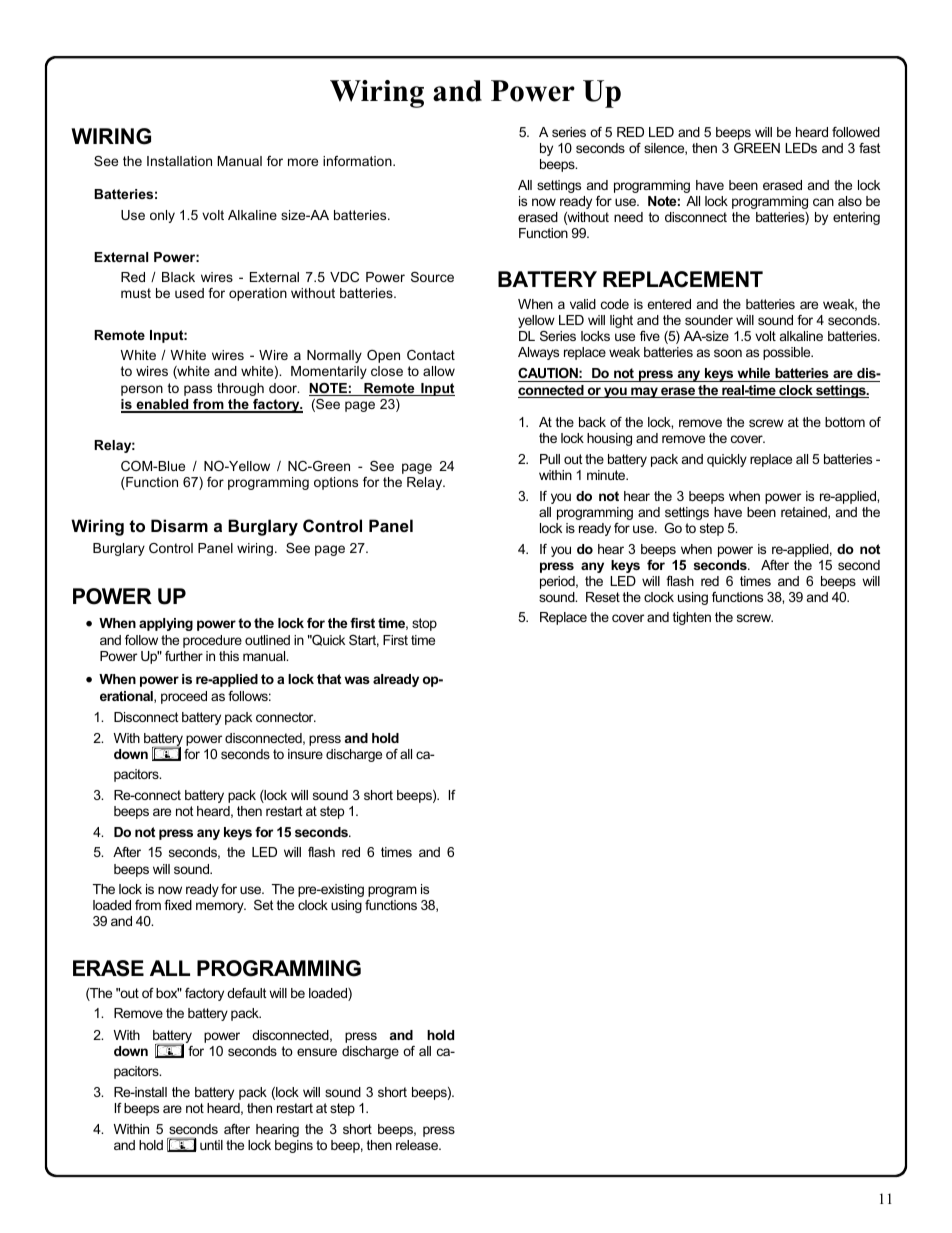 This page has width=952, height=1233. Describe the element at coordinates (603, 597) in the page. I see `Reset` at that location.
